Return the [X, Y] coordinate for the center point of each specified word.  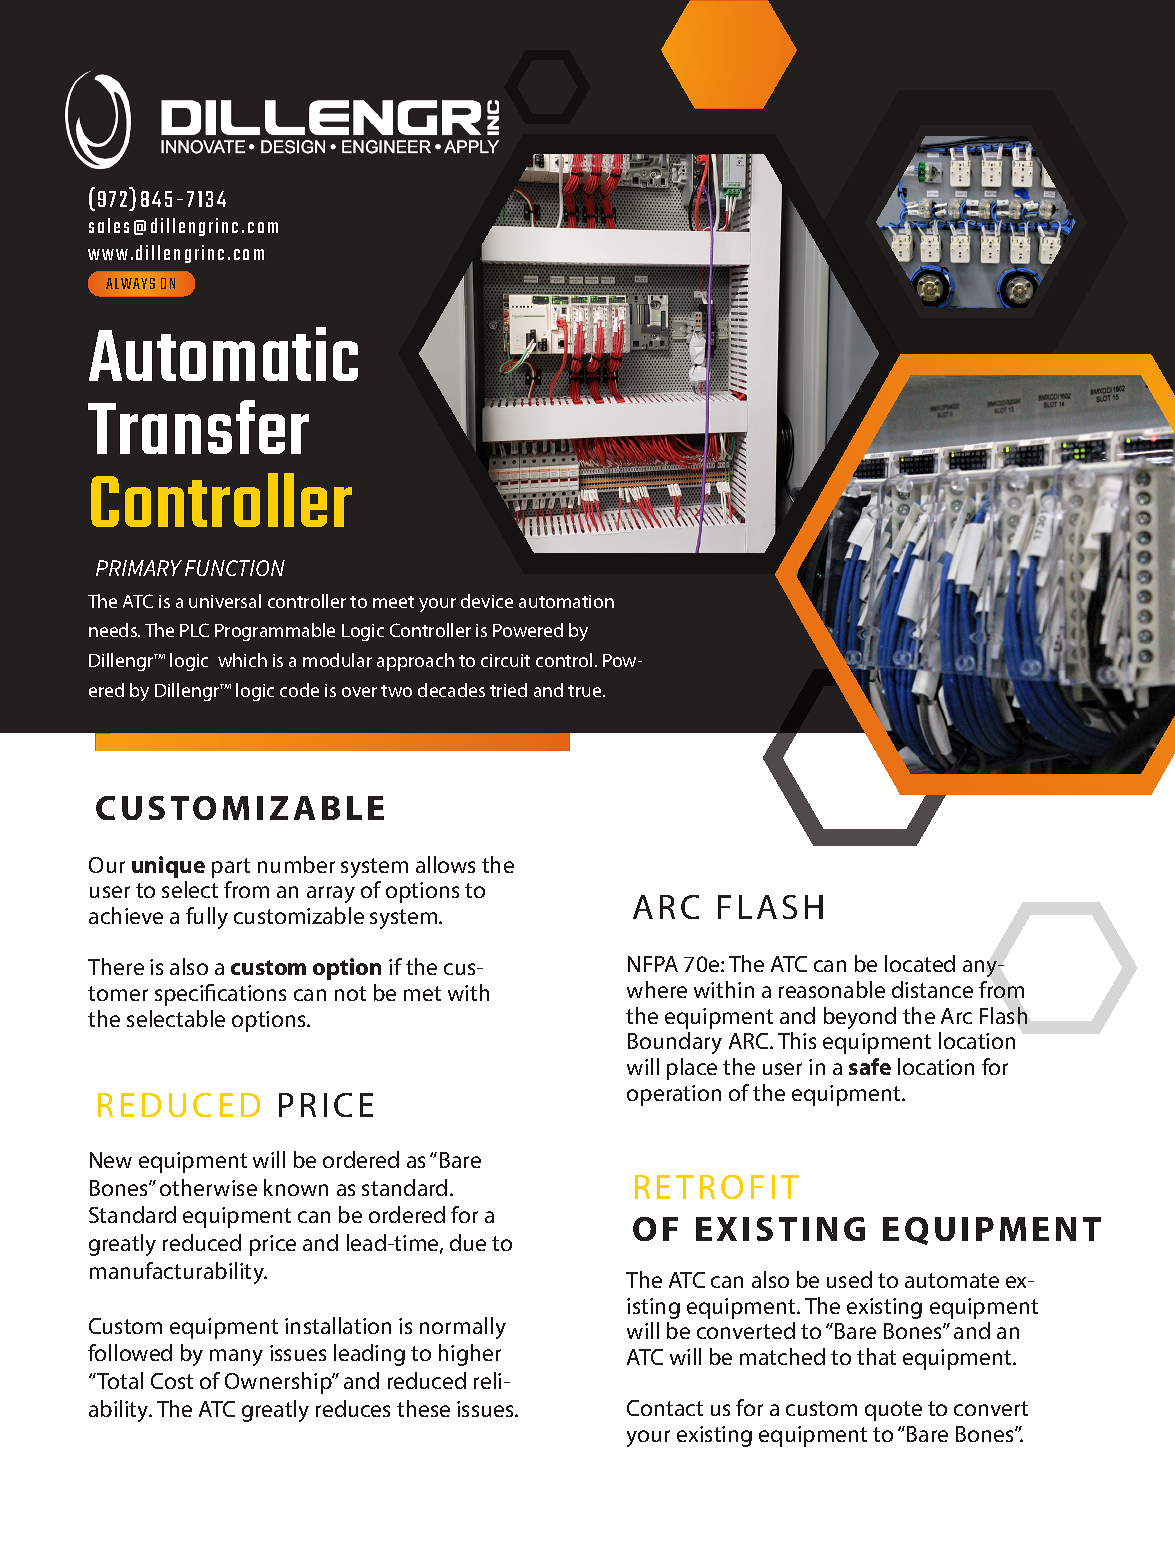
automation [566, 601]
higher [470, 1355]
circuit [505, 660]
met [422, 993]
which [242, 660]
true [586, 691]
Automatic [223, 354]
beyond [860, 1018]
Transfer [198, 427]
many [236, 1357]
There [116, 966]
